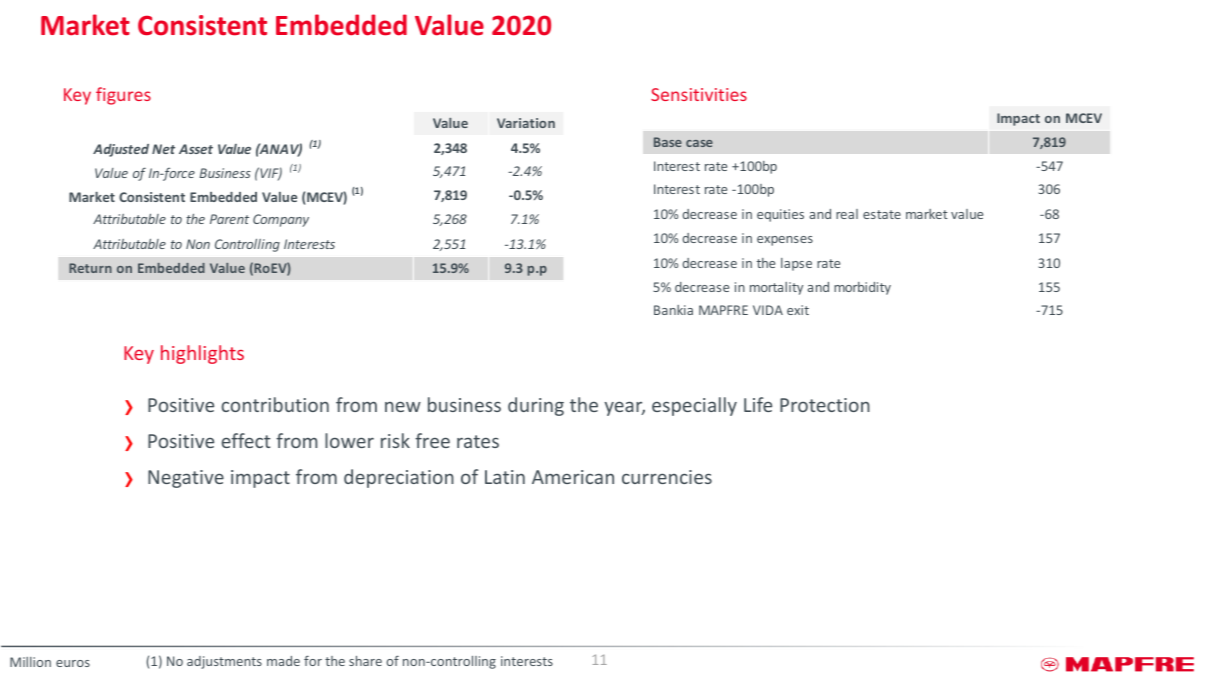 The width and height of the screenshot is (1205, 678). What do you see at coordinates (202, 354) in the screenshot?
I see `highlights` at bounding box center [202, 354].
